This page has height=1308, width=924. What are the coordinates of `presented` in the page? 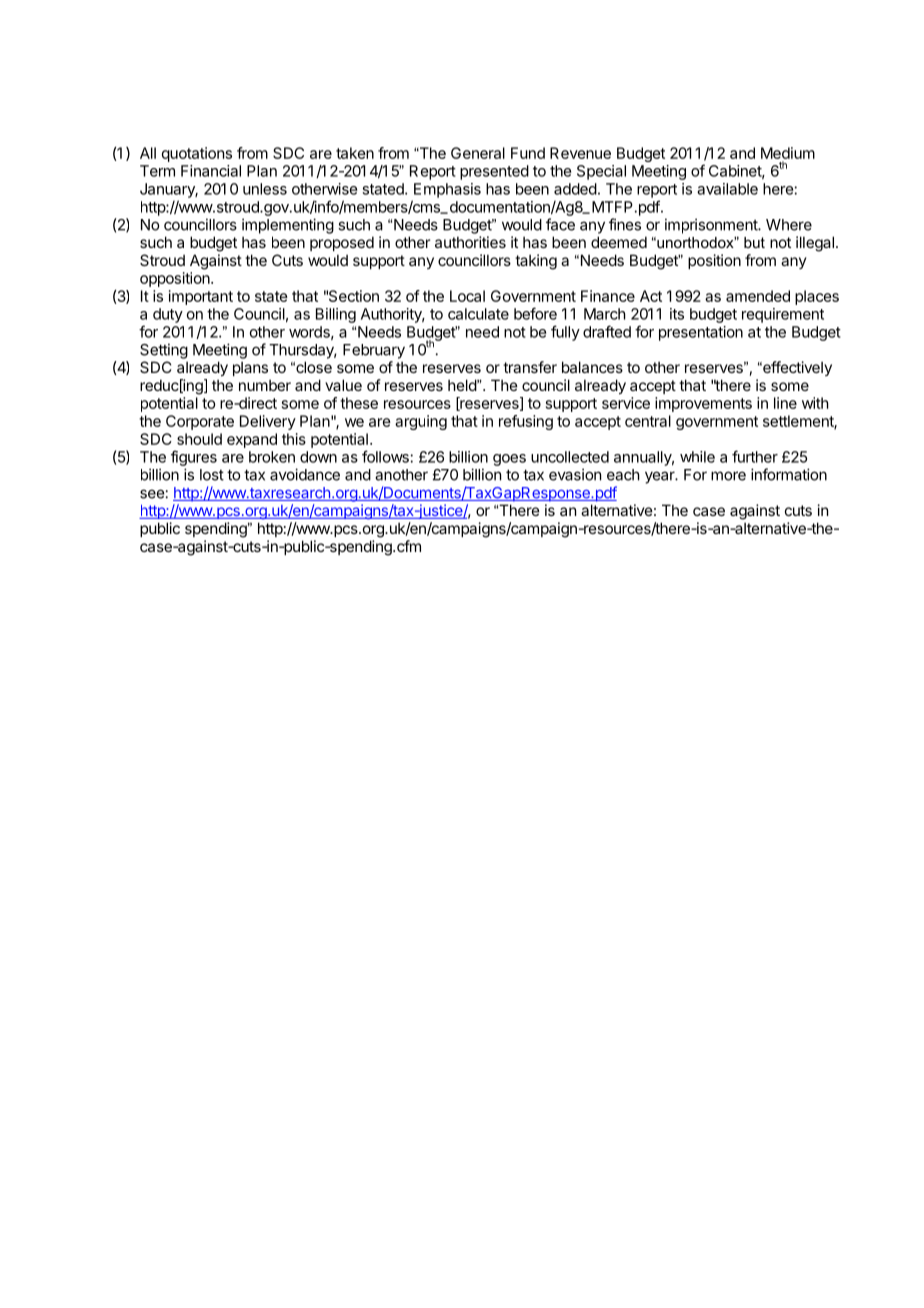 It's located at (494, 172).
